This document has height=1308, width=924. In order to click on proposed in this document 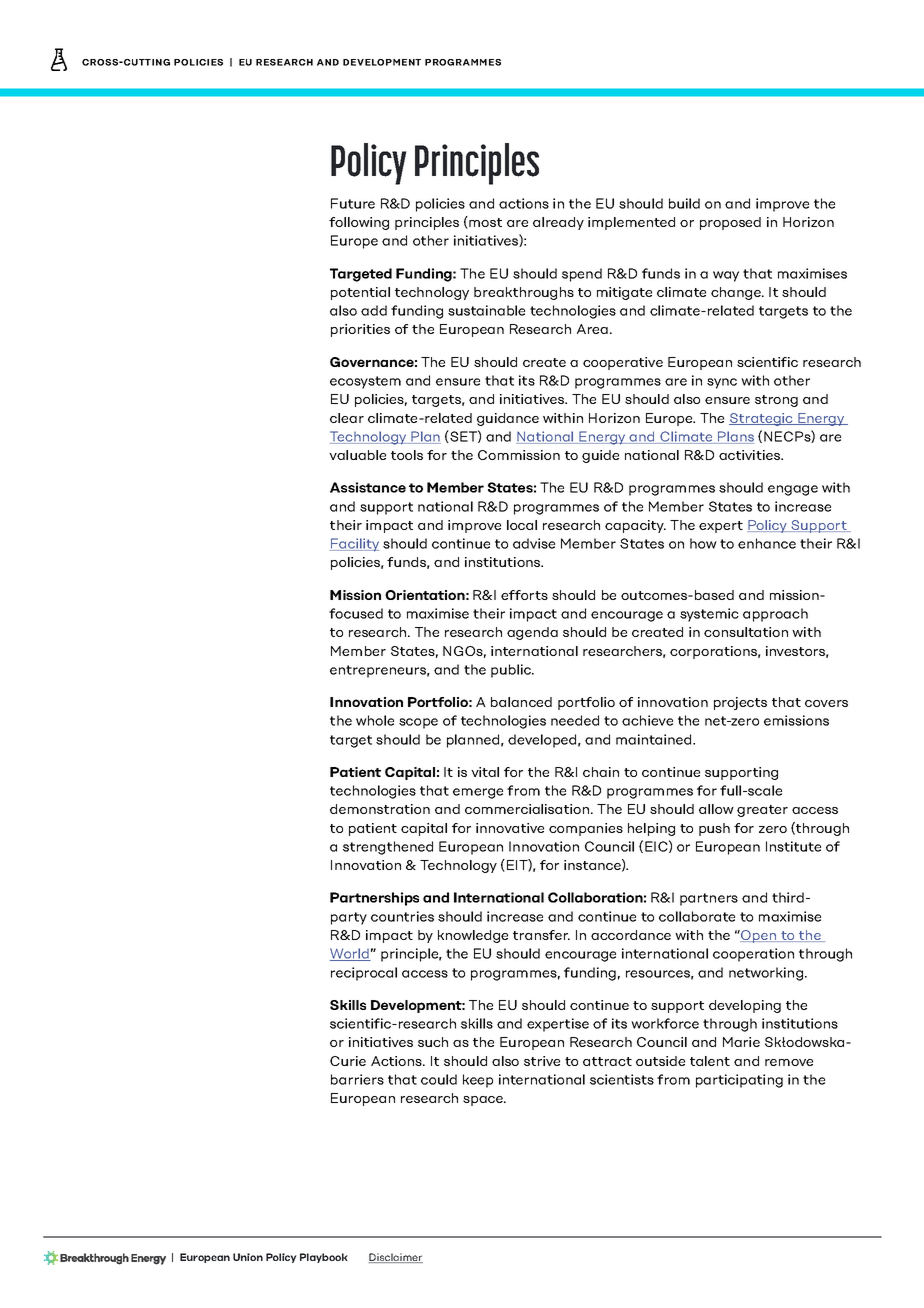, I will do `click(730, 223)`.
